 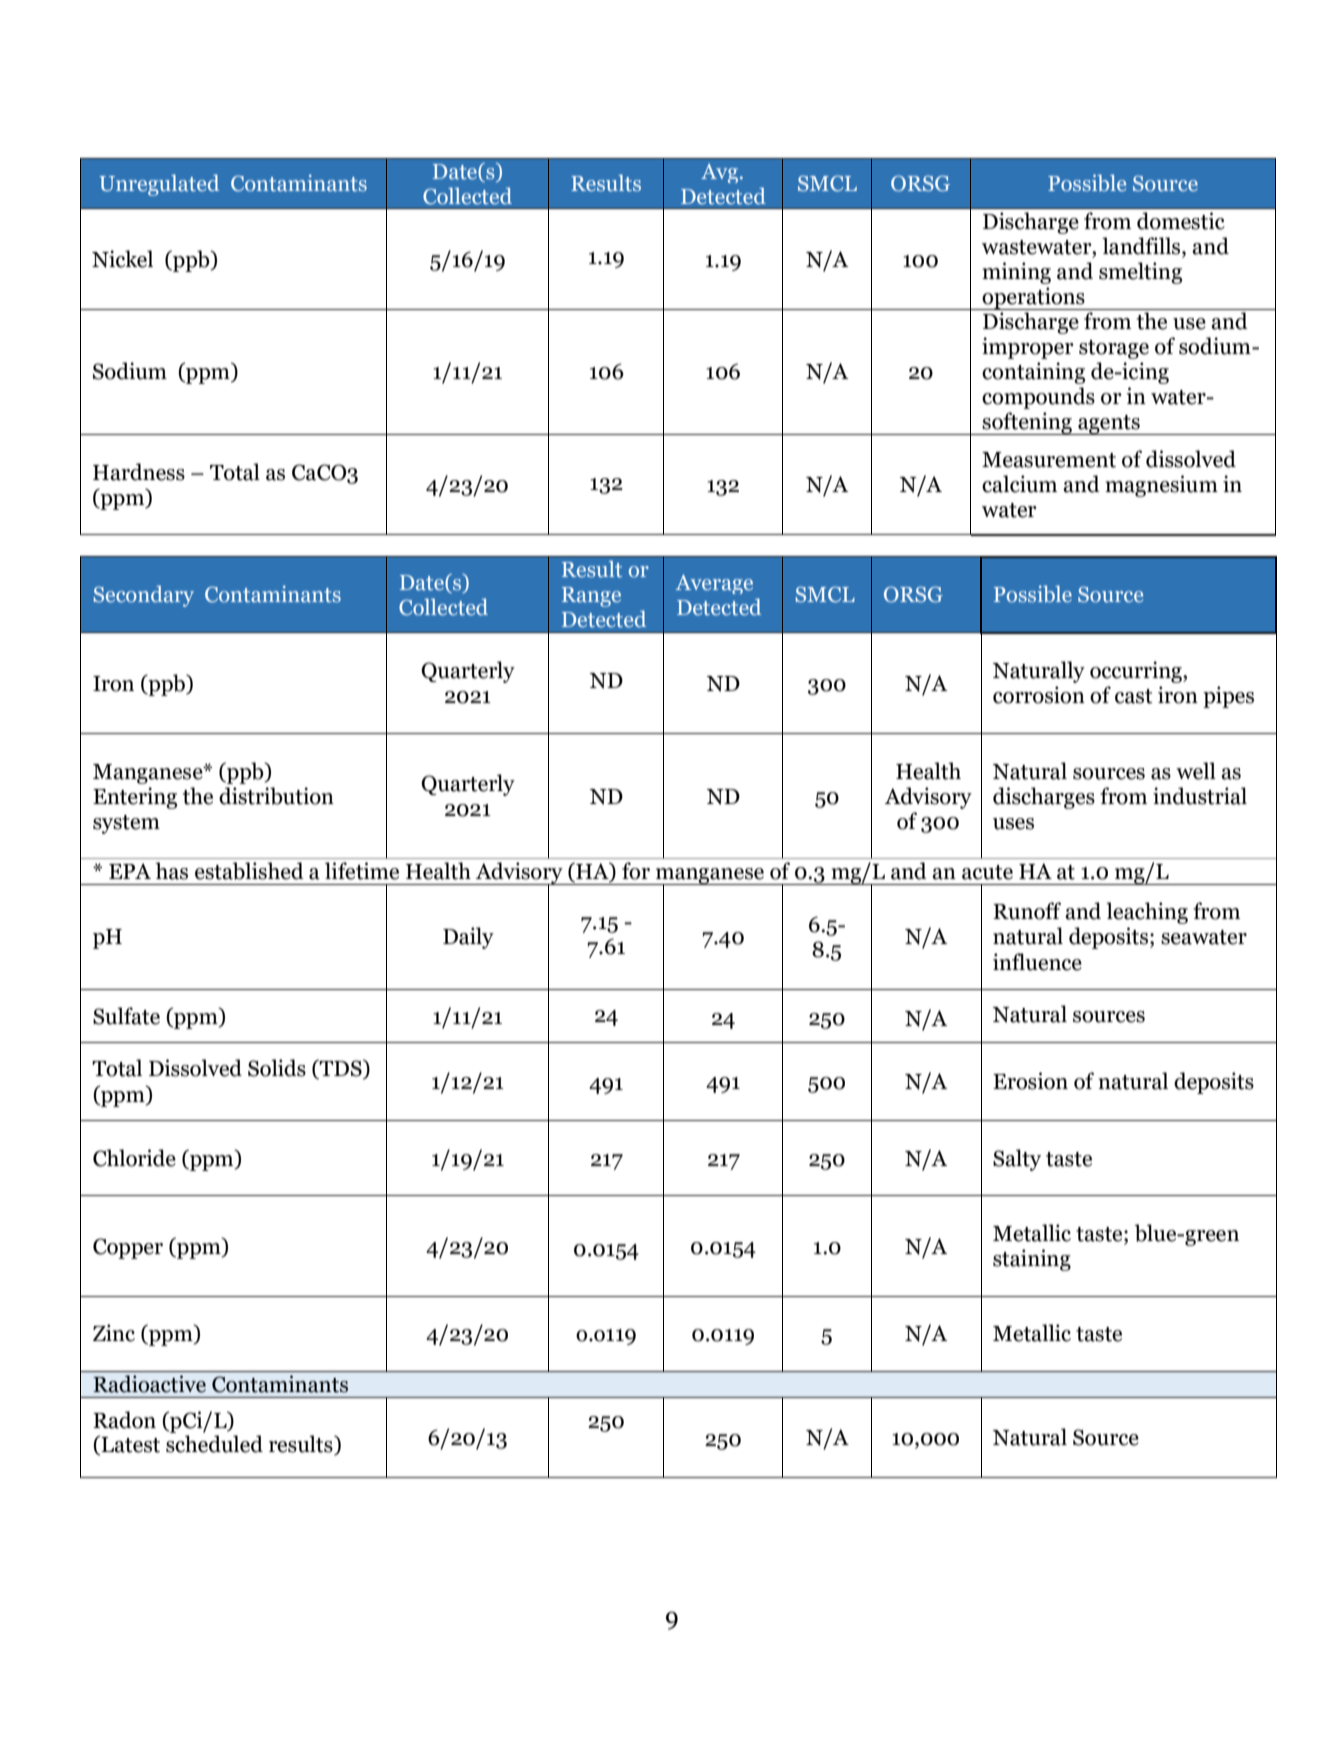 What do you see at coordinates (277, 1068) in the page?
I see `Solids` at bounding box center [277, 1068].
